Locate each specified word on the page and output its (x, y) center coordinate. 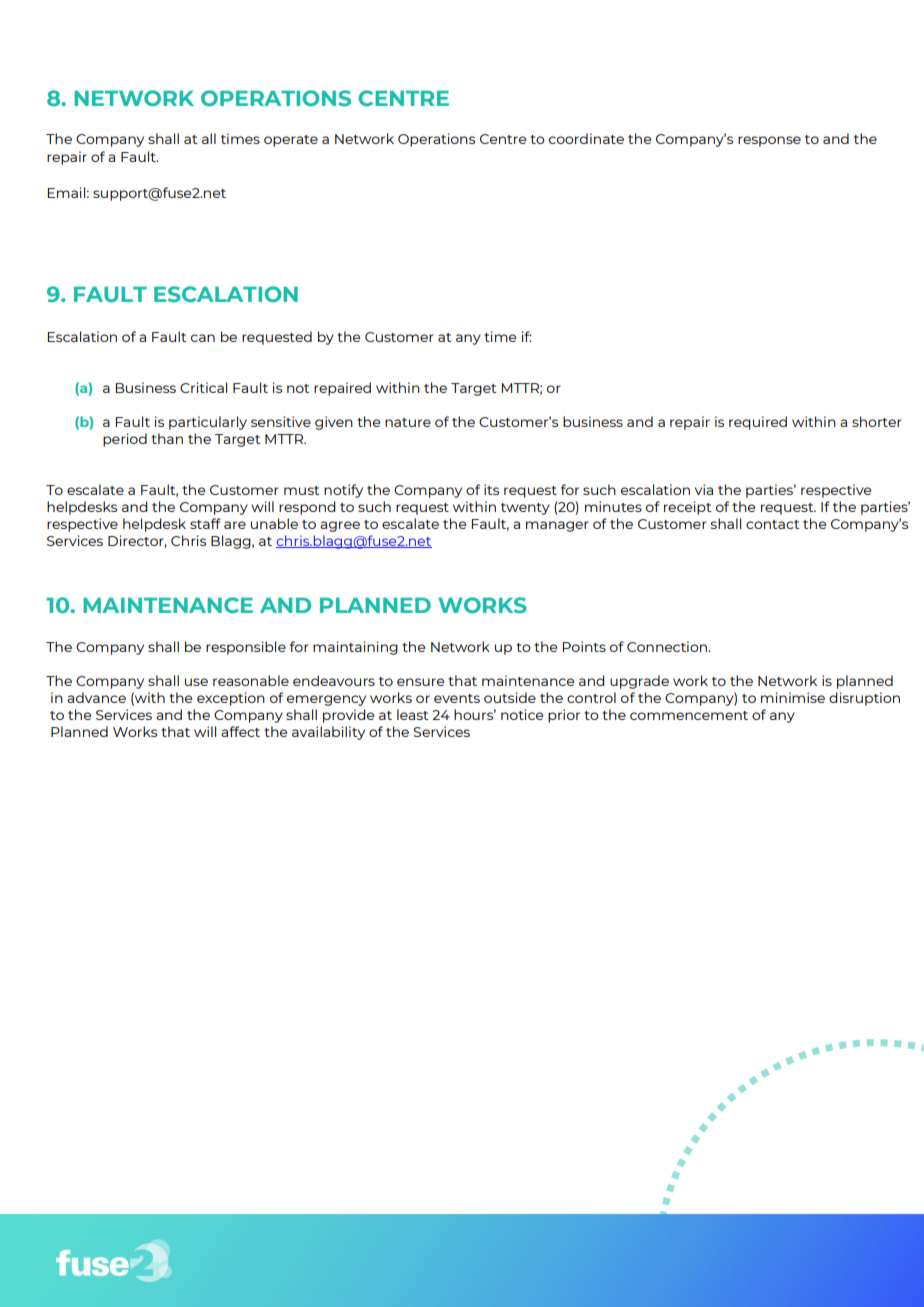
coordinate (586, 138)
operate (291, 141)
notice (522, 714)
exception (231, 699)
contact (772, 524)
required (758, 423)
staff (205, 523)
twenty (525, 509)
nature (408, 422)
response (769, 141)
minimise (793, 697)
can (203, 338)
